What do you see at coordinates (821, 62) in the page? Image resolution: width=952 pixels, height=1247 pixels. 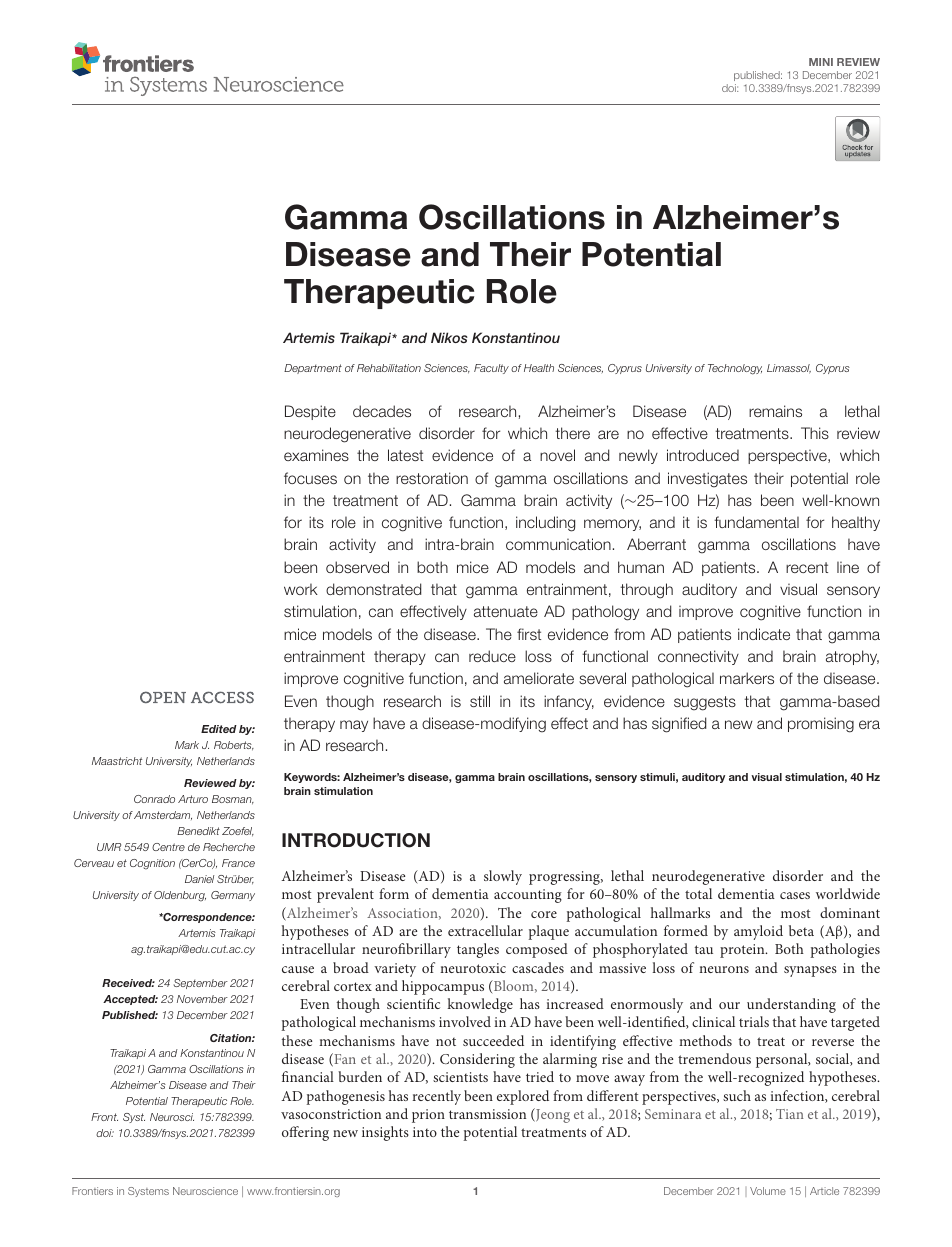 I see `MINI` at bounding box center [821, 62].
